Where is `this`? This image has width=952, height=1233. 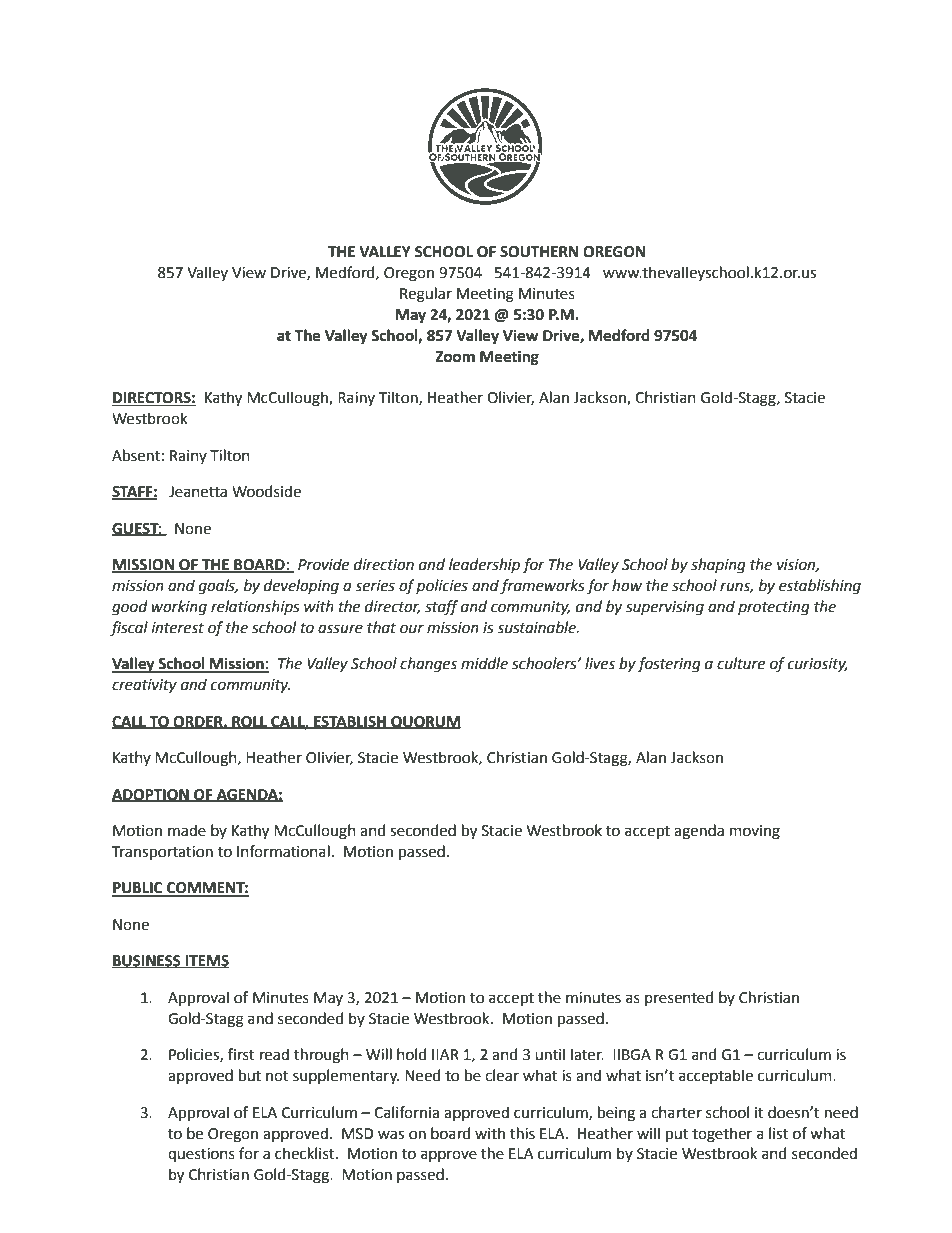 this is located at coordinates (522, 1133).
